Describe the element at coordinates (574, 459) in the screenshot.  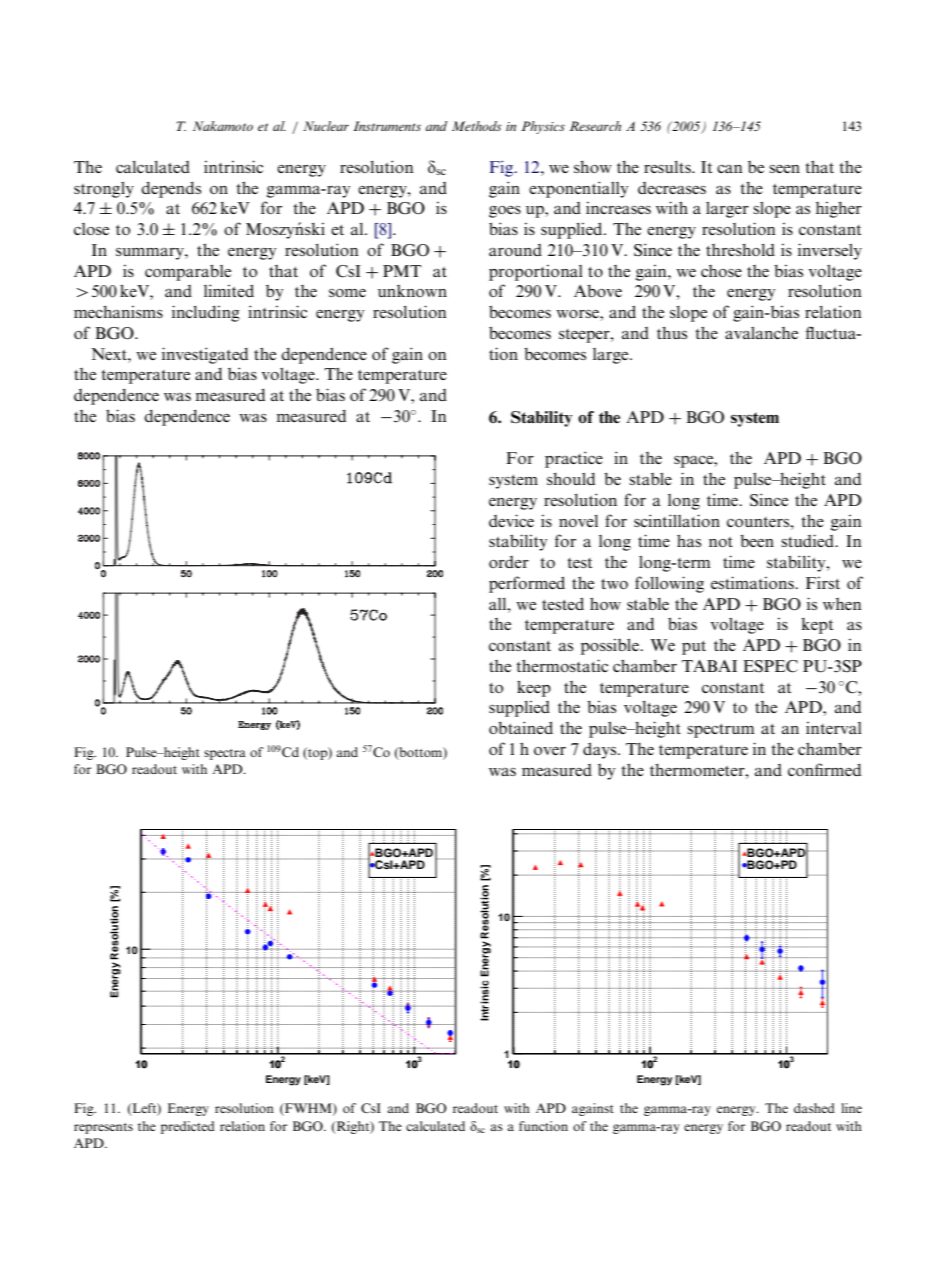
I see `practice` at that location.
